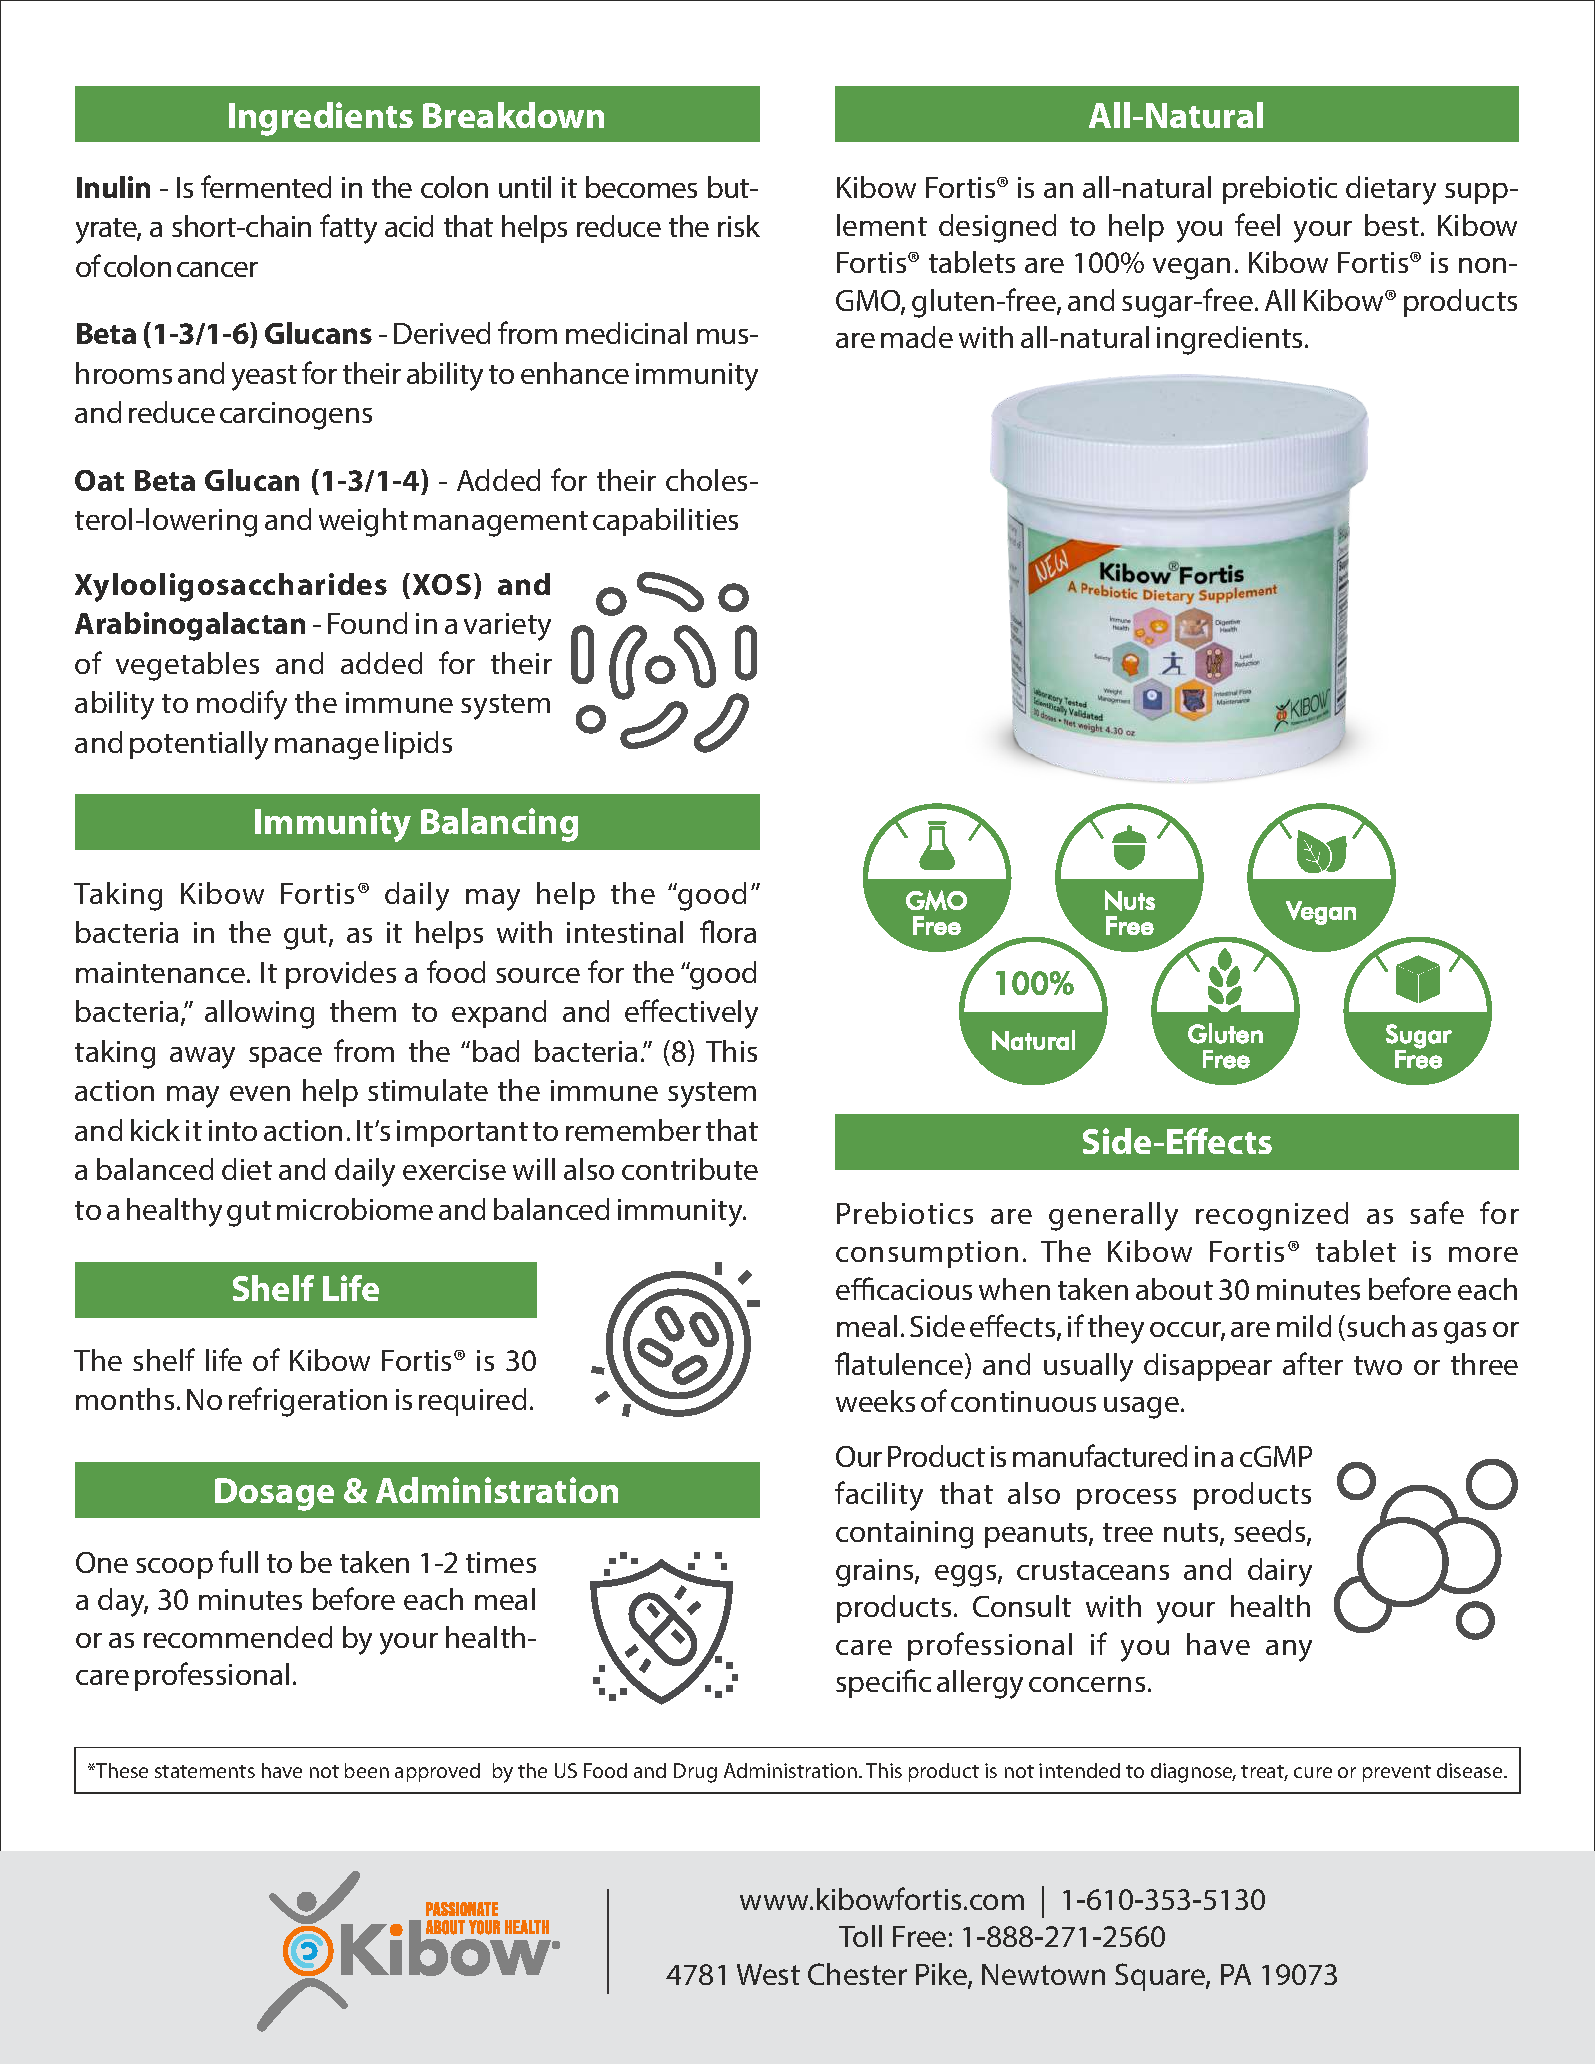  I want to click on statements, so click(205, 1771).
